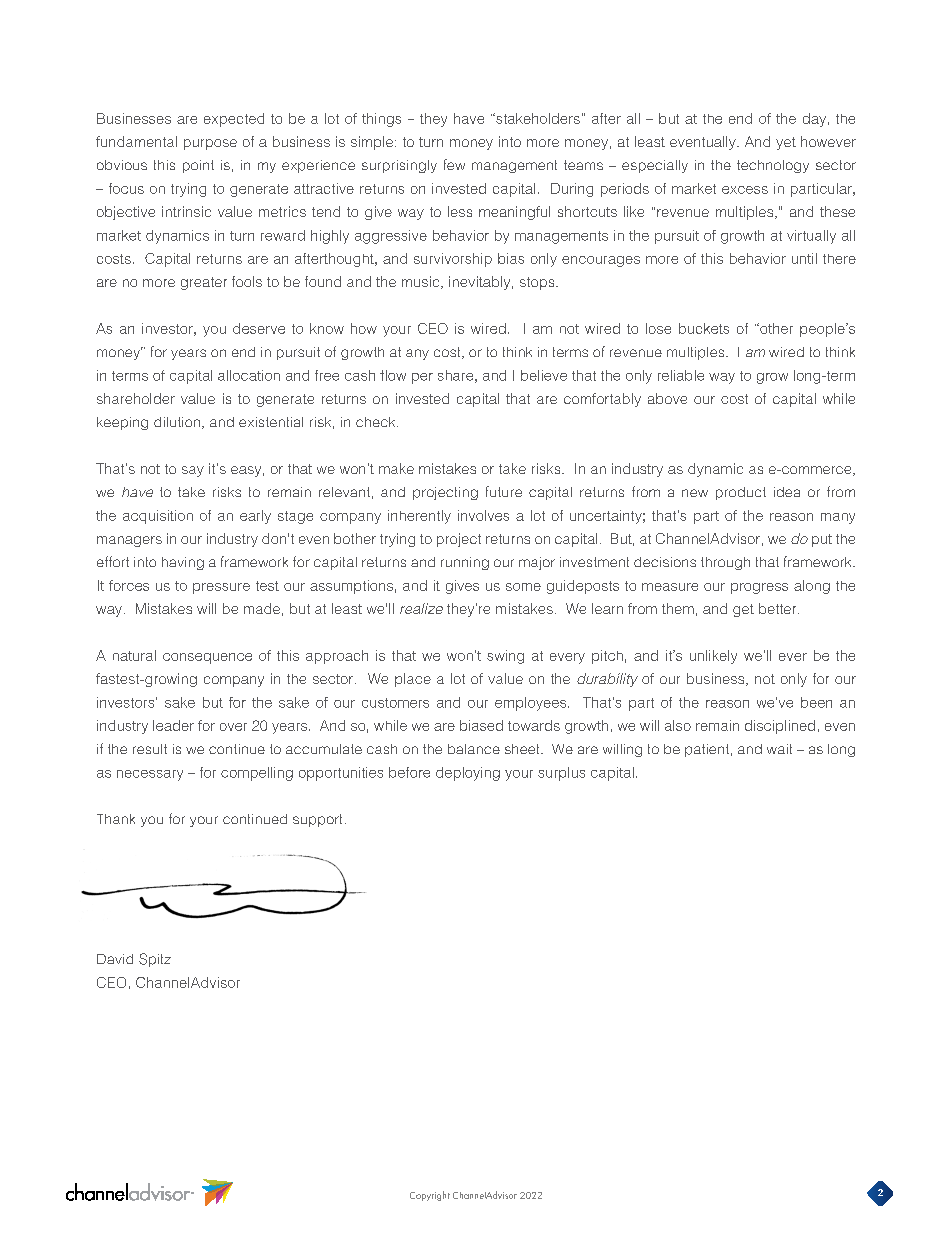  I want to click on swing, so click(505, 657).
